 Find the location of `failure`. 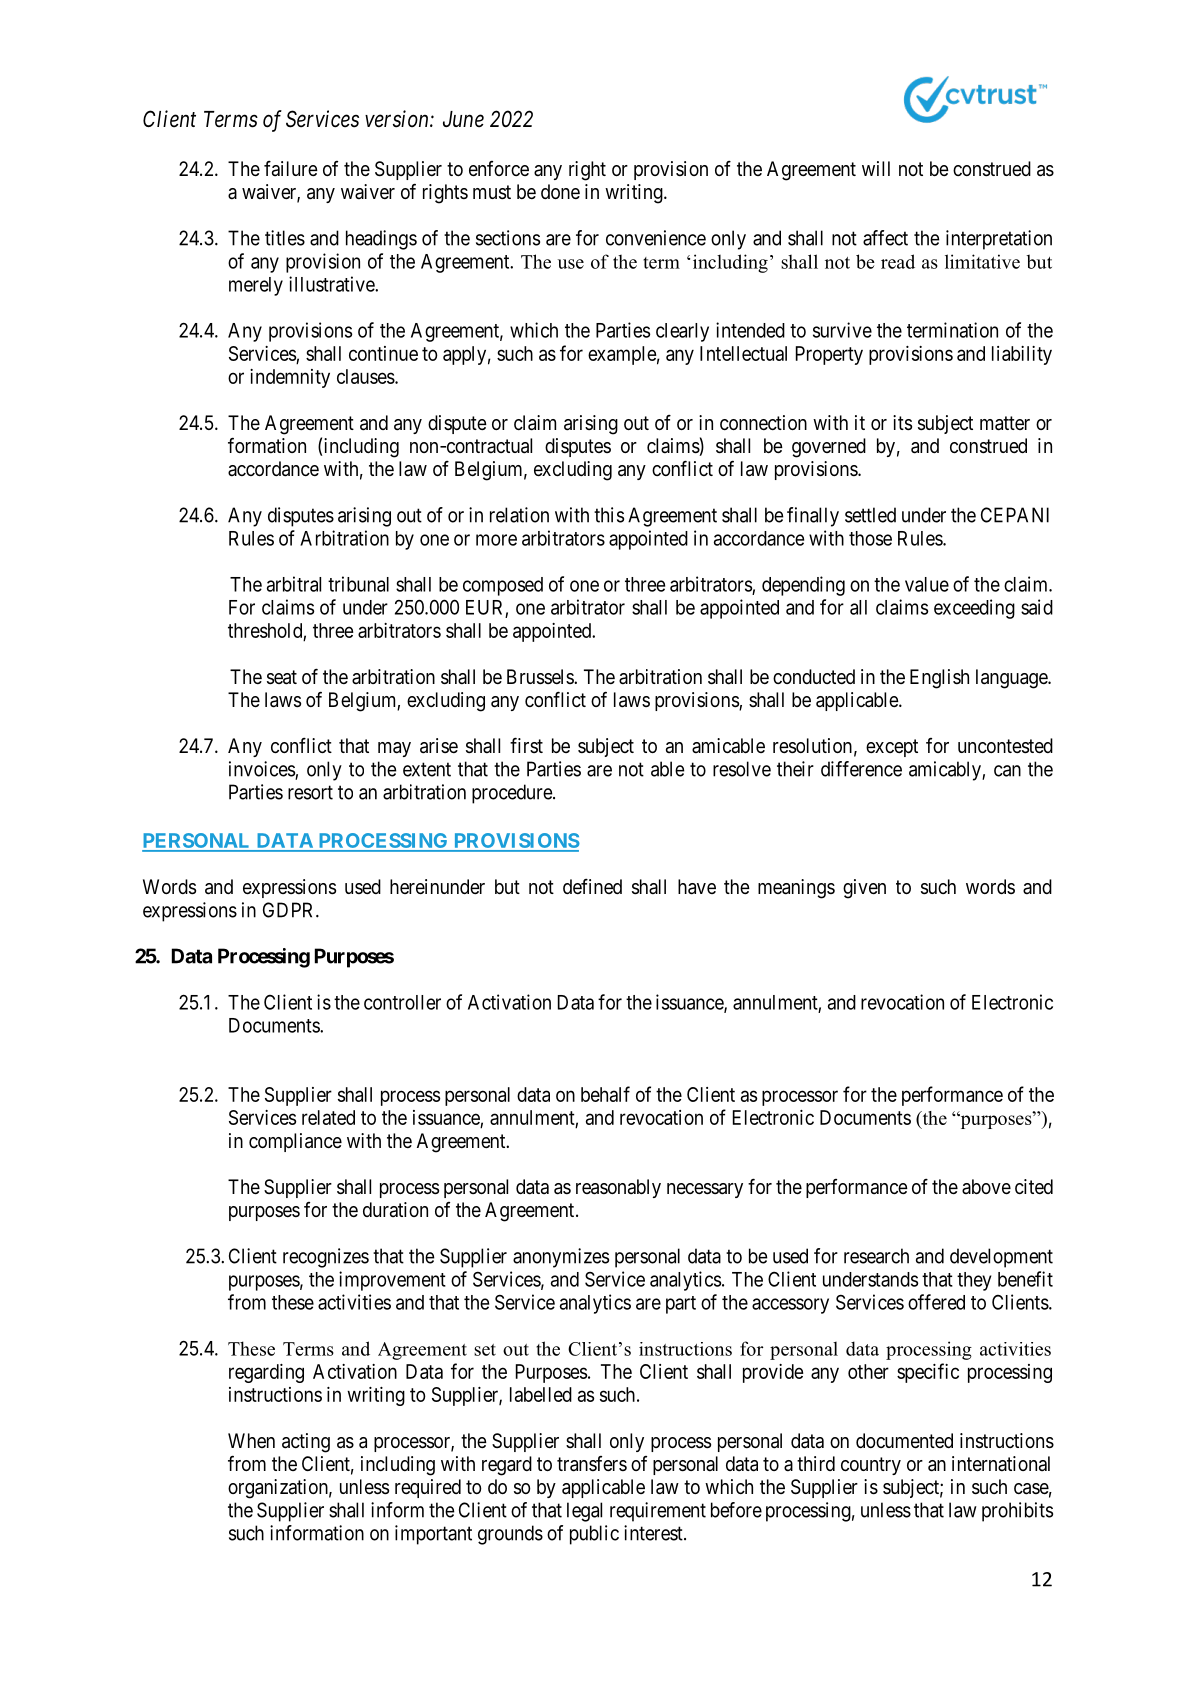

failure is located at coordinates (291, 168).
